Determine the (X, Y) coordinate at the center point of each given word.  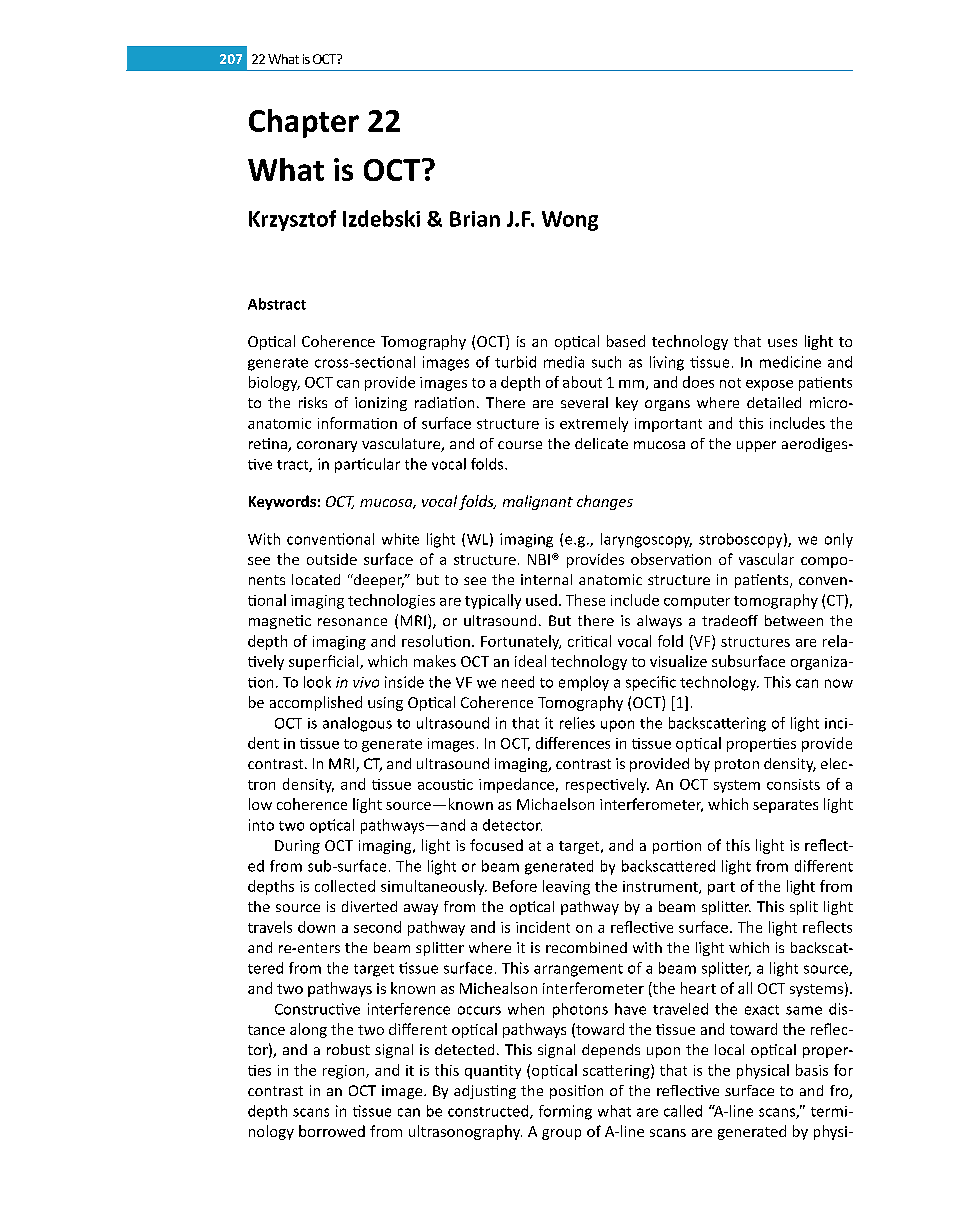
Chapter (304, 123)
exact (762, 1010)
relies (577, 723)
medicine (790, 362)
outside (332, 559)
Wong (570, 221)
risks (313, 402)
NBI (539, 559)
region (345, 1072)
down (316, 927)
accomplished (316, 703)
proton (737, 765)
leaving (566, 887)
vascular (766, 559)
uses (782, 343)
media (564, 362)
